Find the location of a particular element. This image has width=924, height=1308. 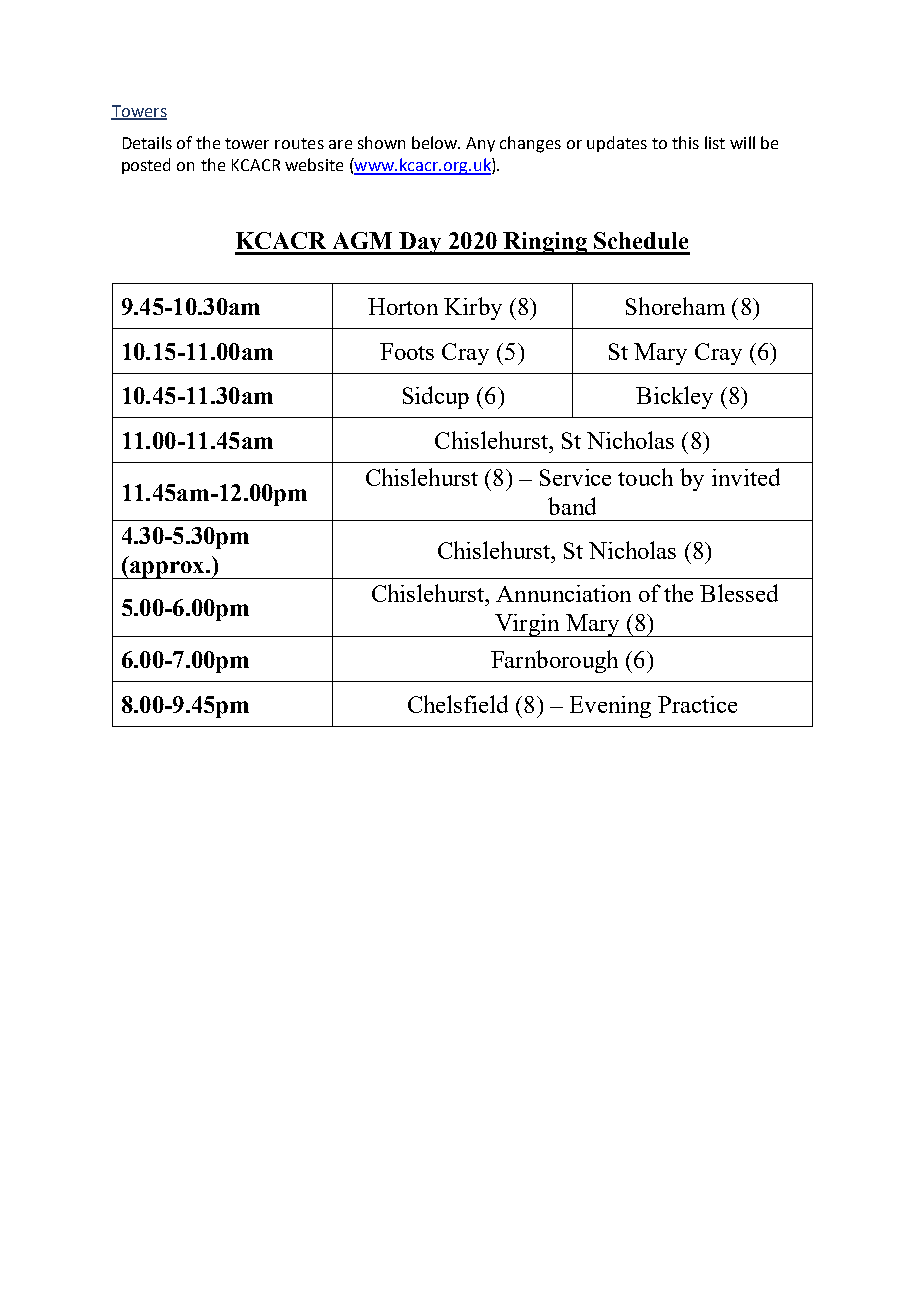

invited is located at coordinates (746, 477).
